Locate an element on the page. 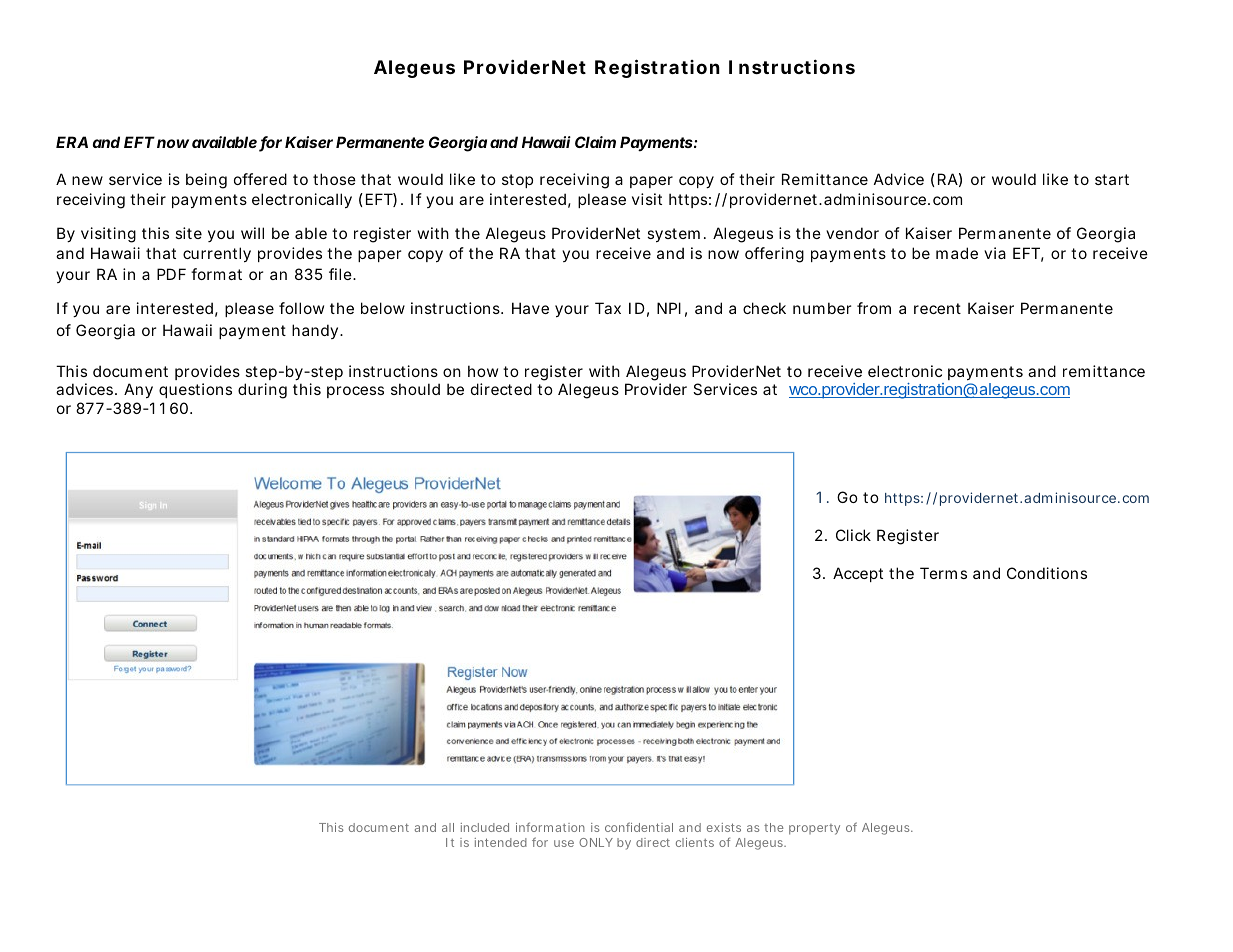 This image has width=1233, height=952. start is located at coordinates (1112, 179).
